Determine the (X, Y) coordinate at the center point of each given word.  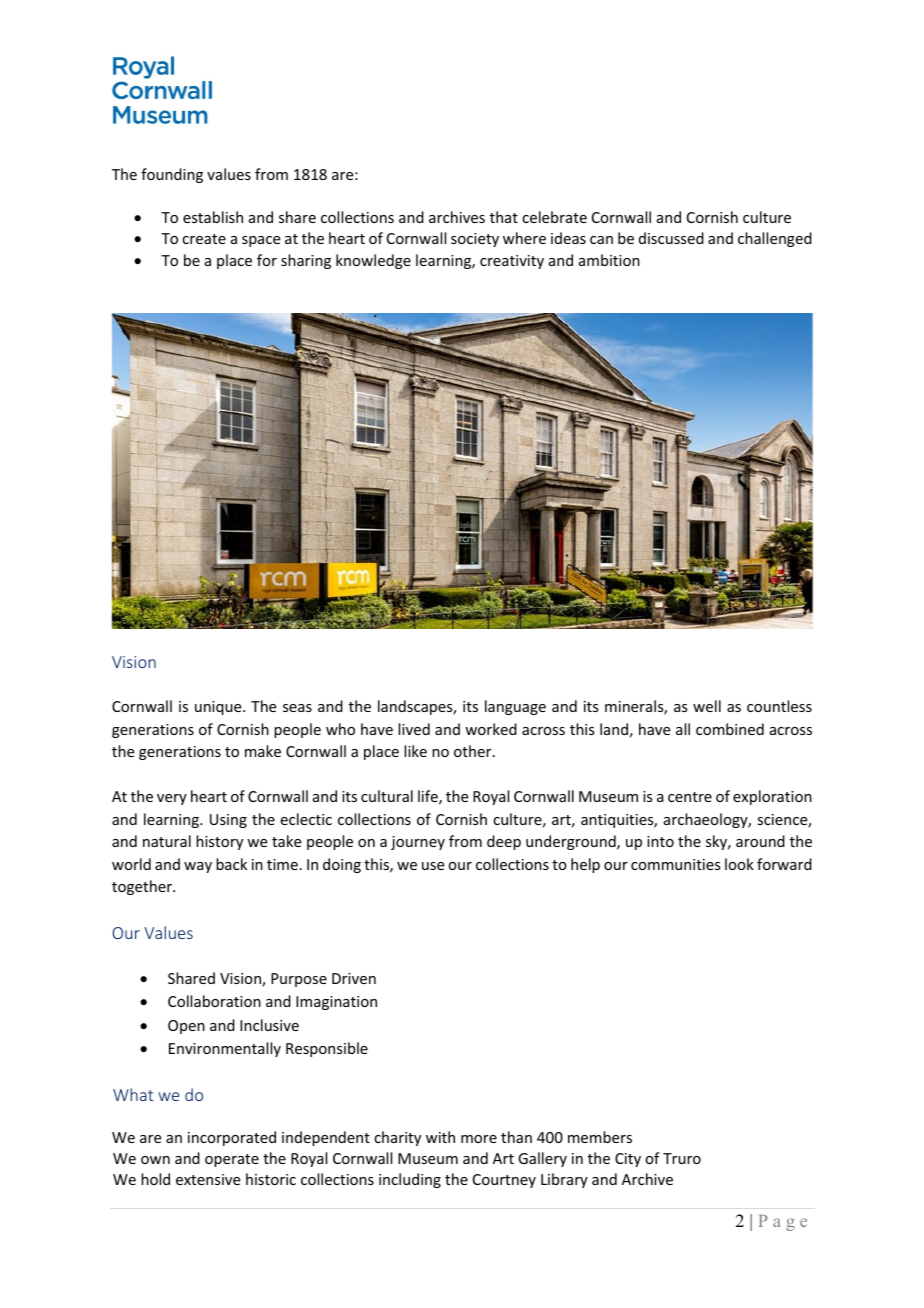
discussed (671, 238)
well (707, 706)
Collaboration (214, 1001)
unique (219, 708)
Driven (354, 978)
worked (491, 729)
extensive (208, 1179)
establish (213, 217)
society (475, 240)
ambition (609, 260)
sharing (306, 261)
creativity (512, 262)
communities (675, 864)
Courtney (504, 1181)
